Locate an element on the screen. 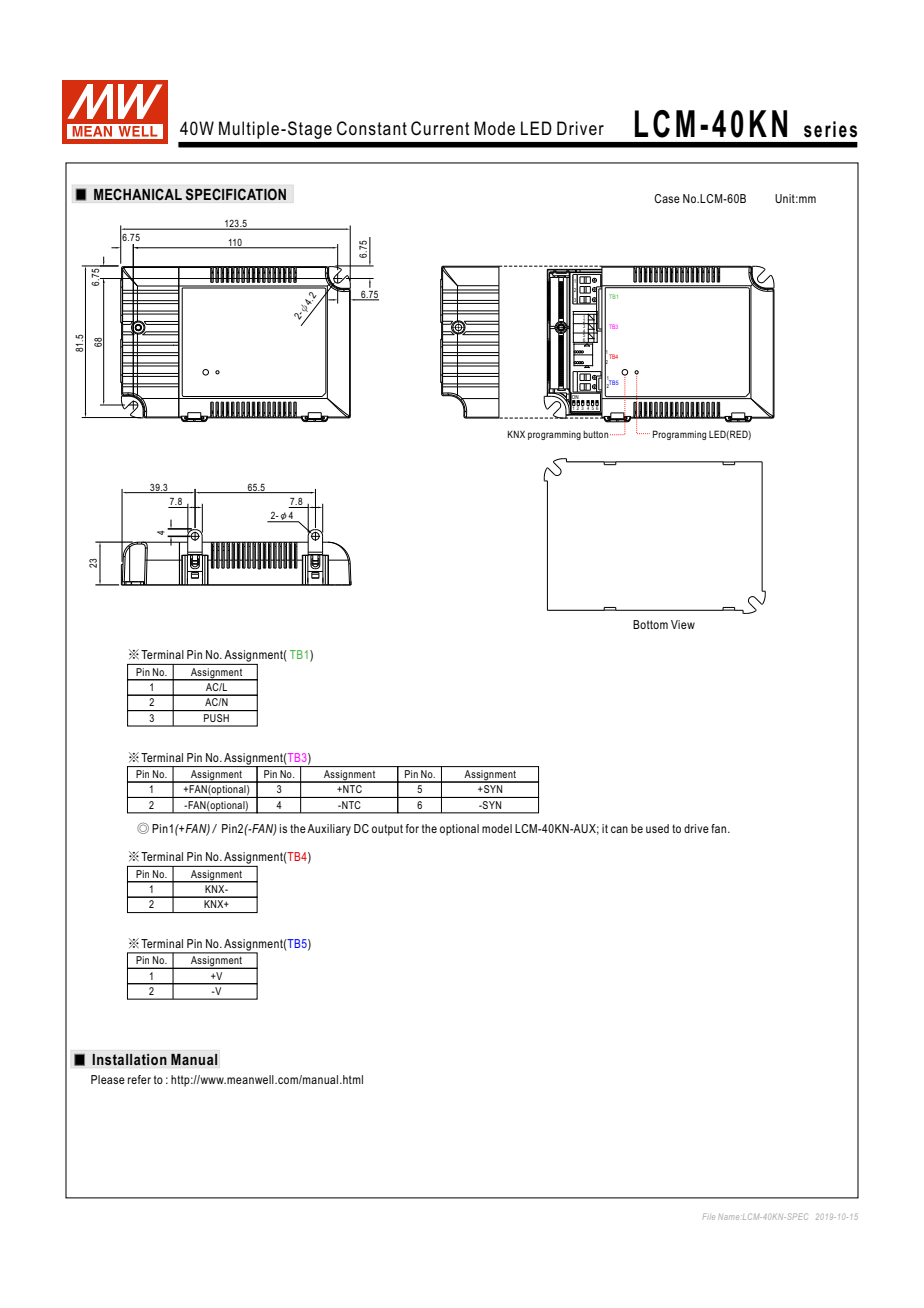  Current is located at coordinates (440, 128).
